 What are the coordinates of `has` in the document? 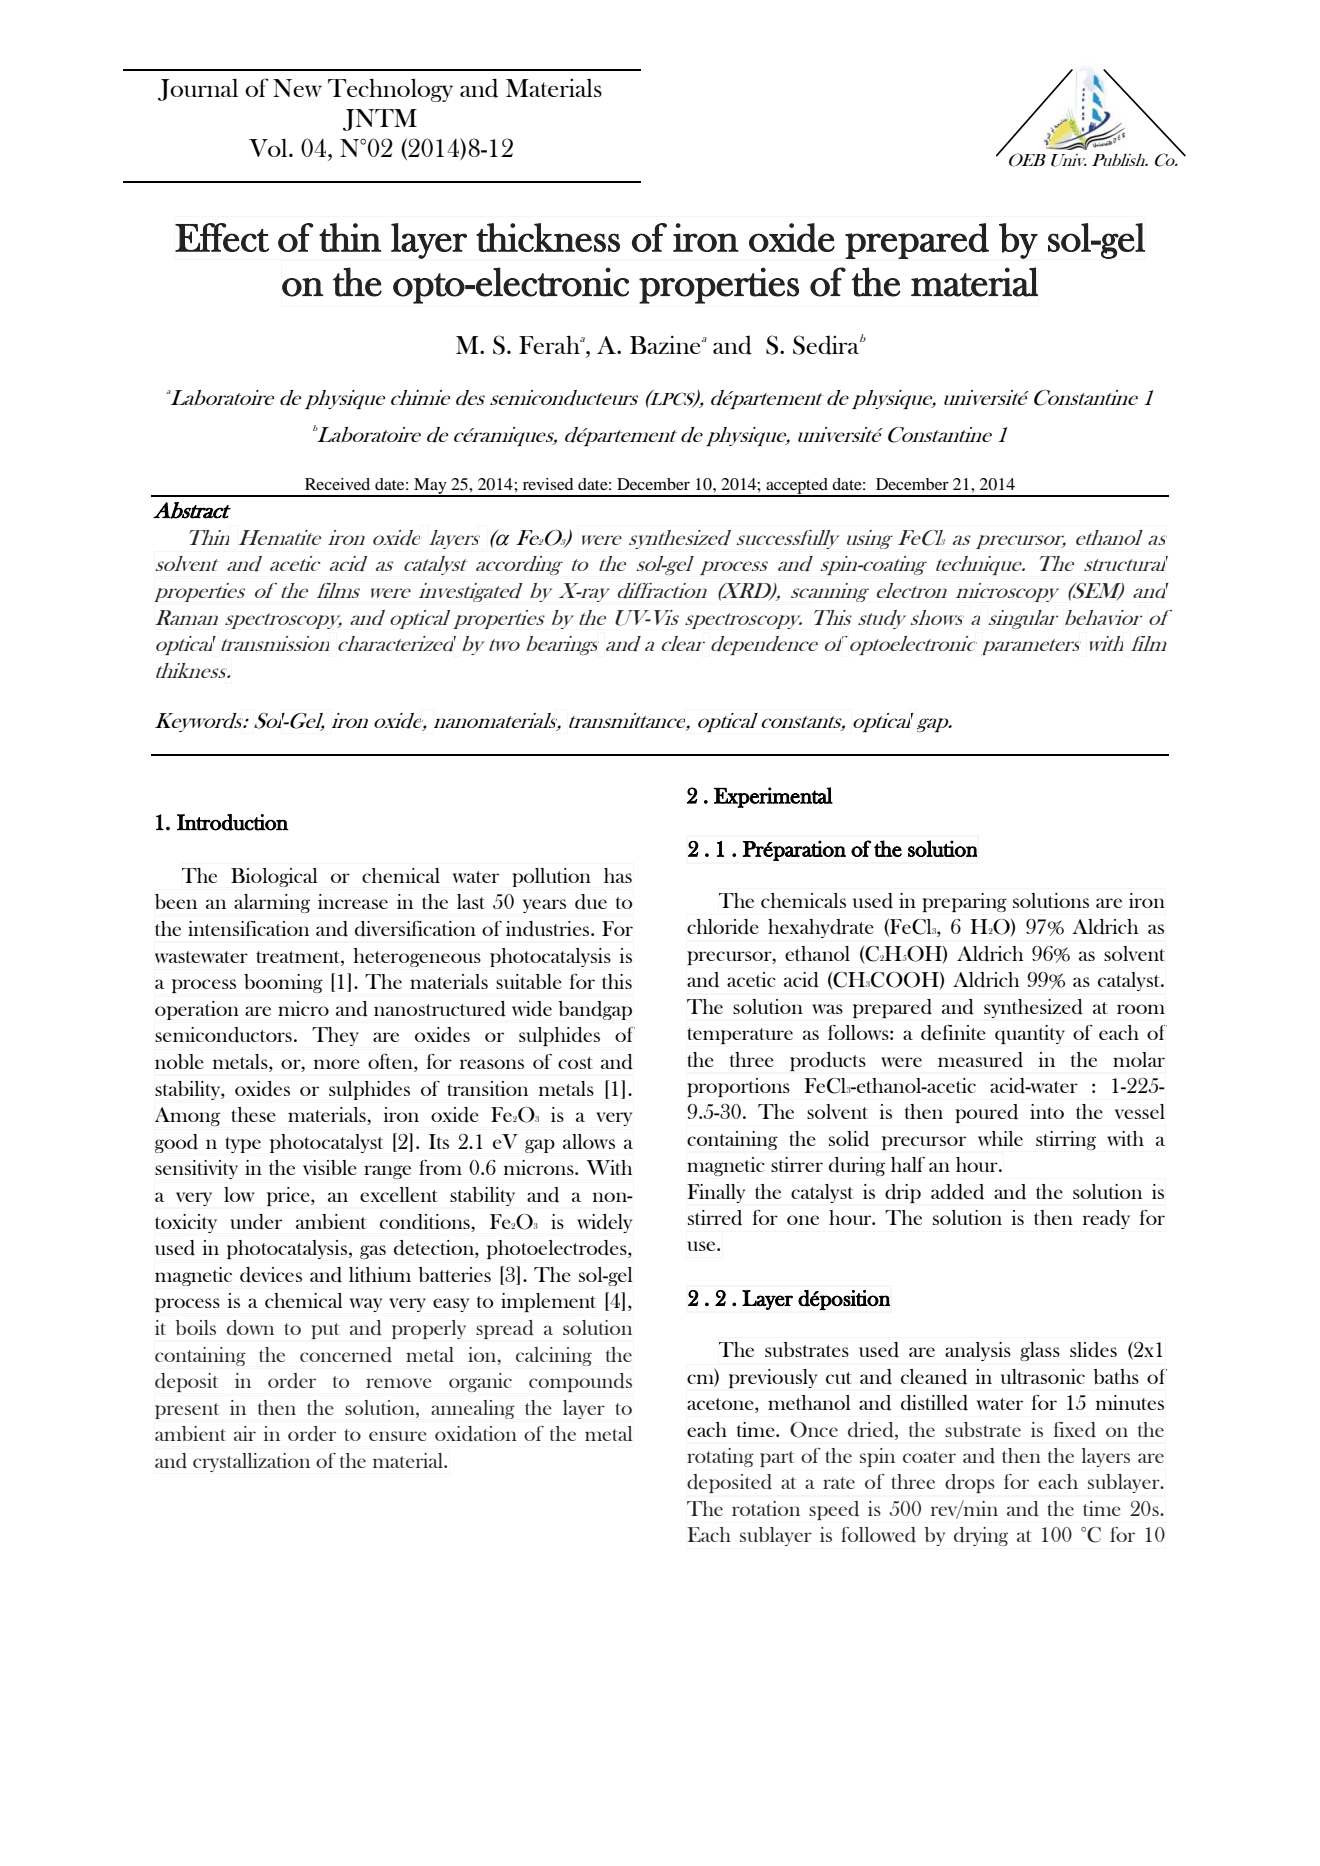 It's located at (618, 875).
